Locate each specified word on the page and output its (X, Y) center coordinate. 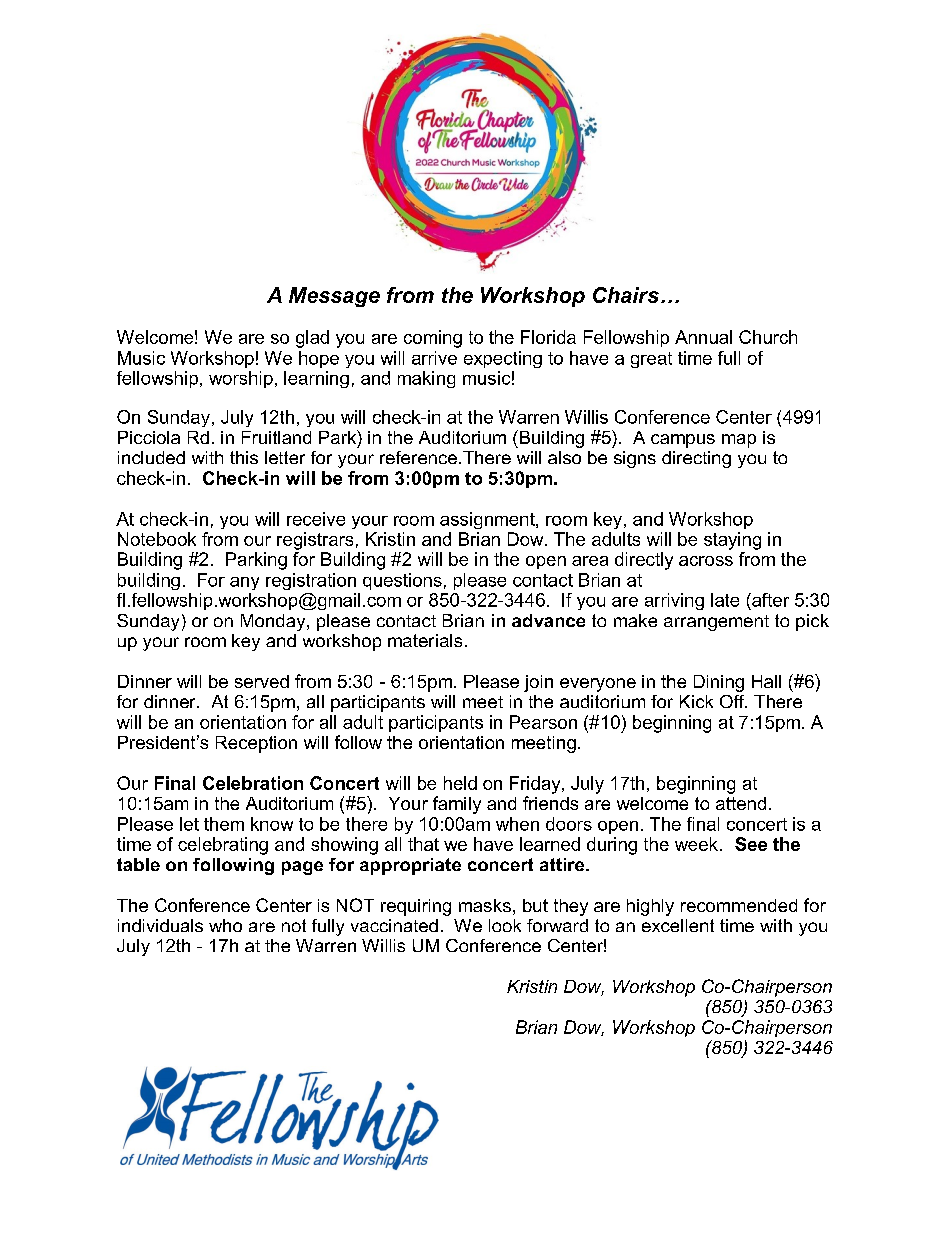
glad (312, 339)
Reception (256, 744)
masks (485, 905)
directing (696, 459)
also (564, 457)
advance (548, 620)
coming (433, 339)
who (225, 925)
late (725, 600)
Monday (274, 622)
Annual (703, 337)
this (244, 457)
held (460, 783)
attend (741, 803)
